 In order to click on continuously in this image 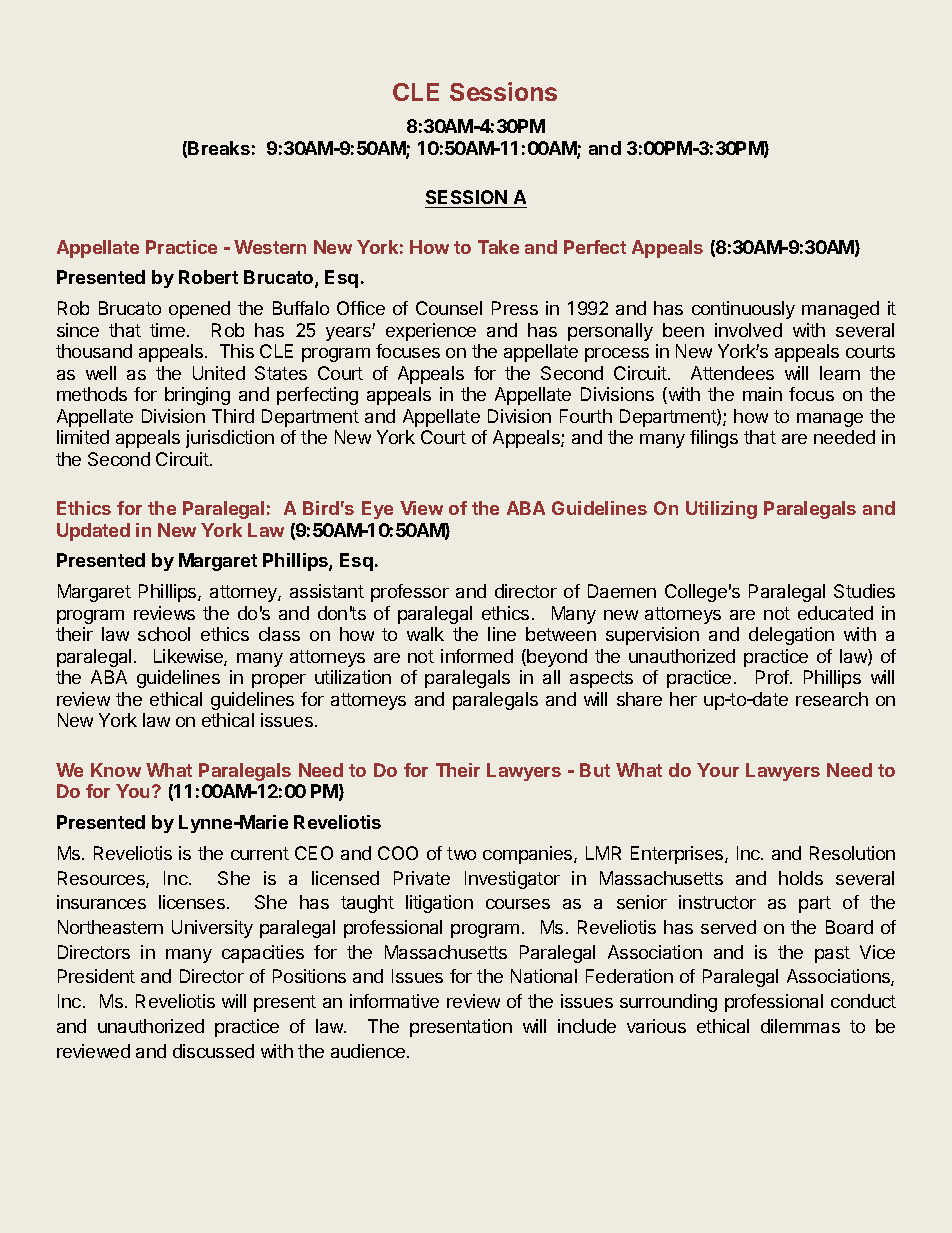, I will do `click(743, 310)`.
